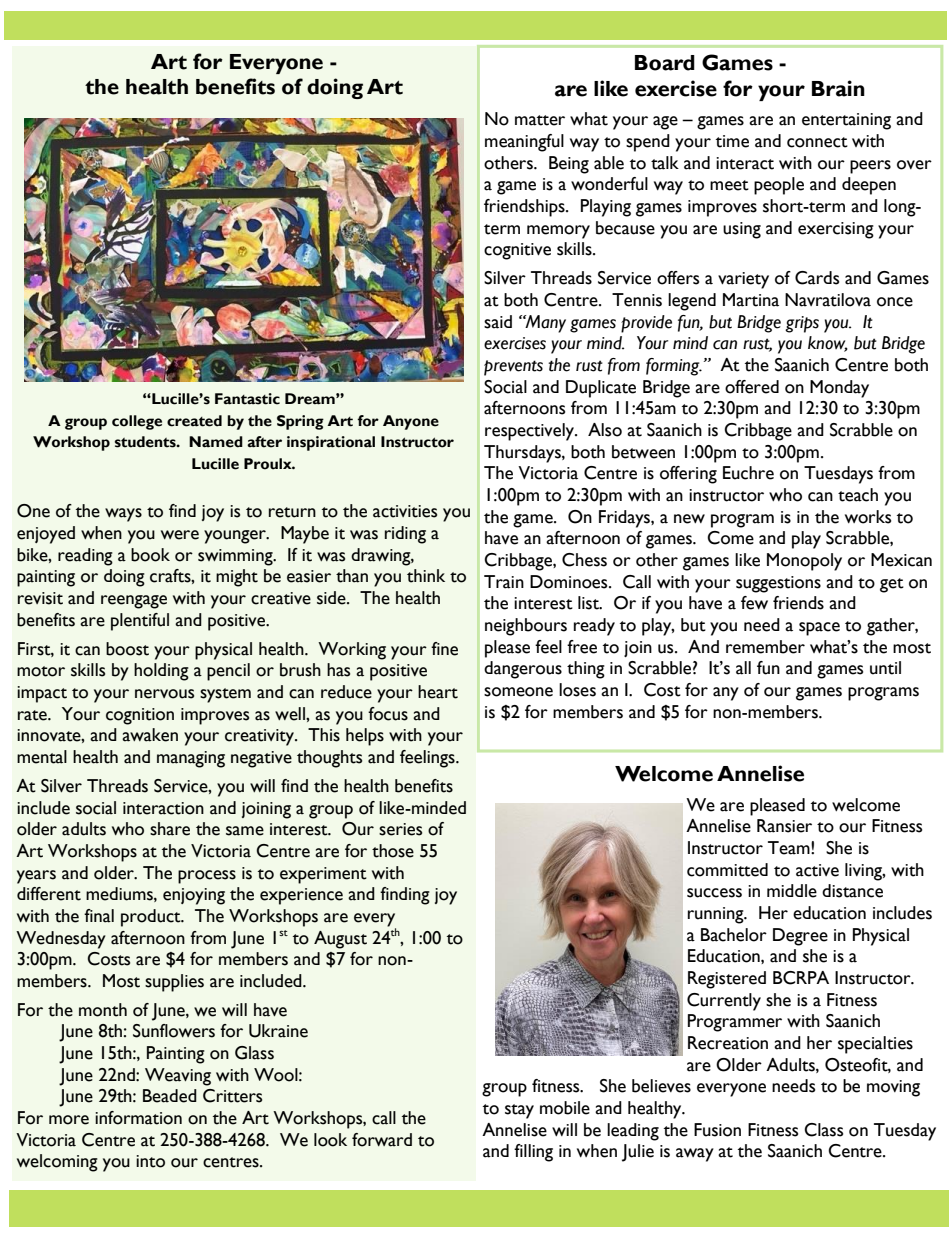  Describe the element at coordinates (519, 1111) in the page. I see `stay` at that location.
